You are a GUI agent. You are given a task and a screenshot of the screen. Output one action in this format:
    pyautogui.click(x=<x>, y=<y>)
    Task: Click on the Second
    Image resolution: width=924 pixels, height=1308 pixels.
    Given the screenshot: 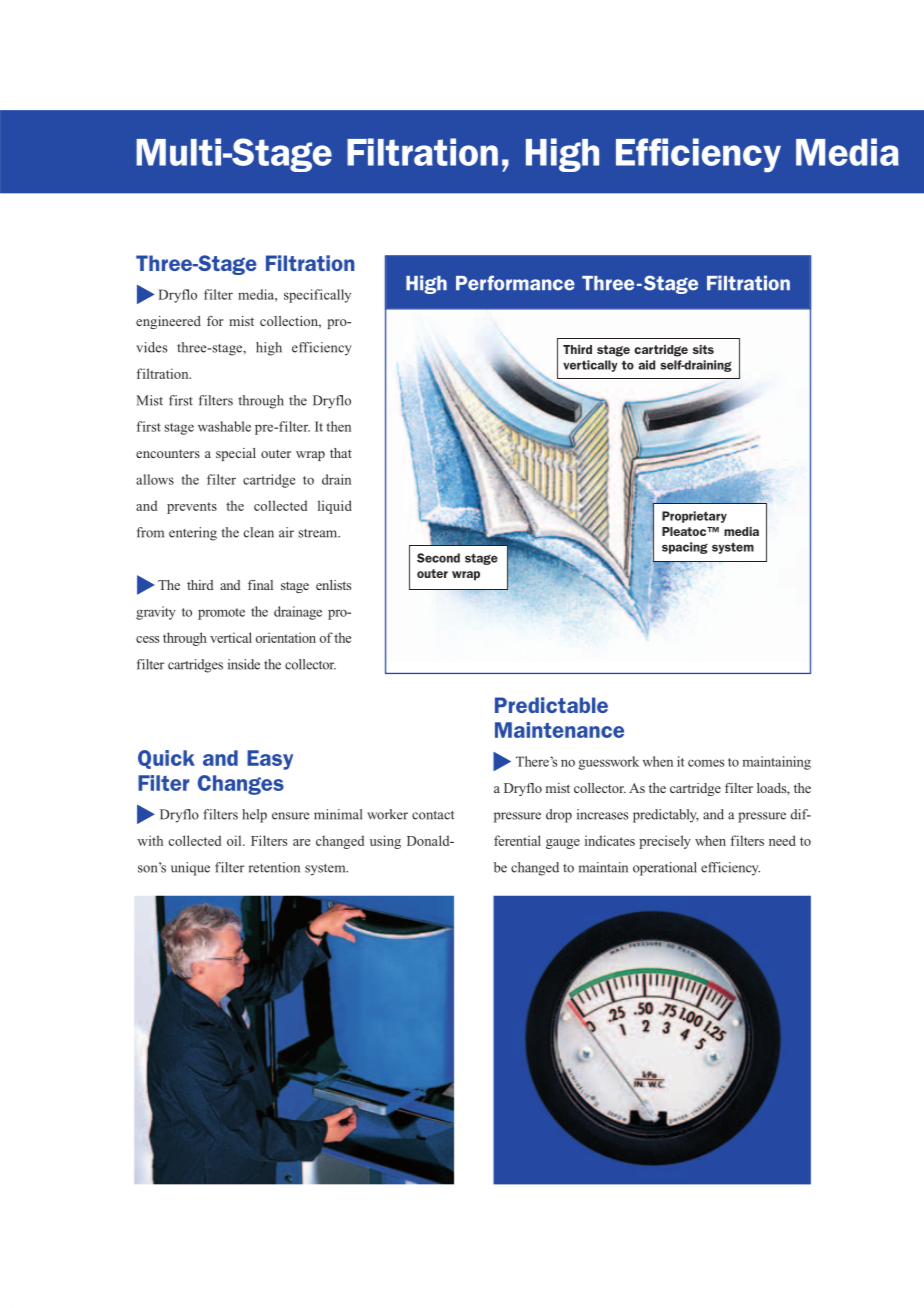 What is the action you would take?
    pyautogui.click(x=438, y=558)
